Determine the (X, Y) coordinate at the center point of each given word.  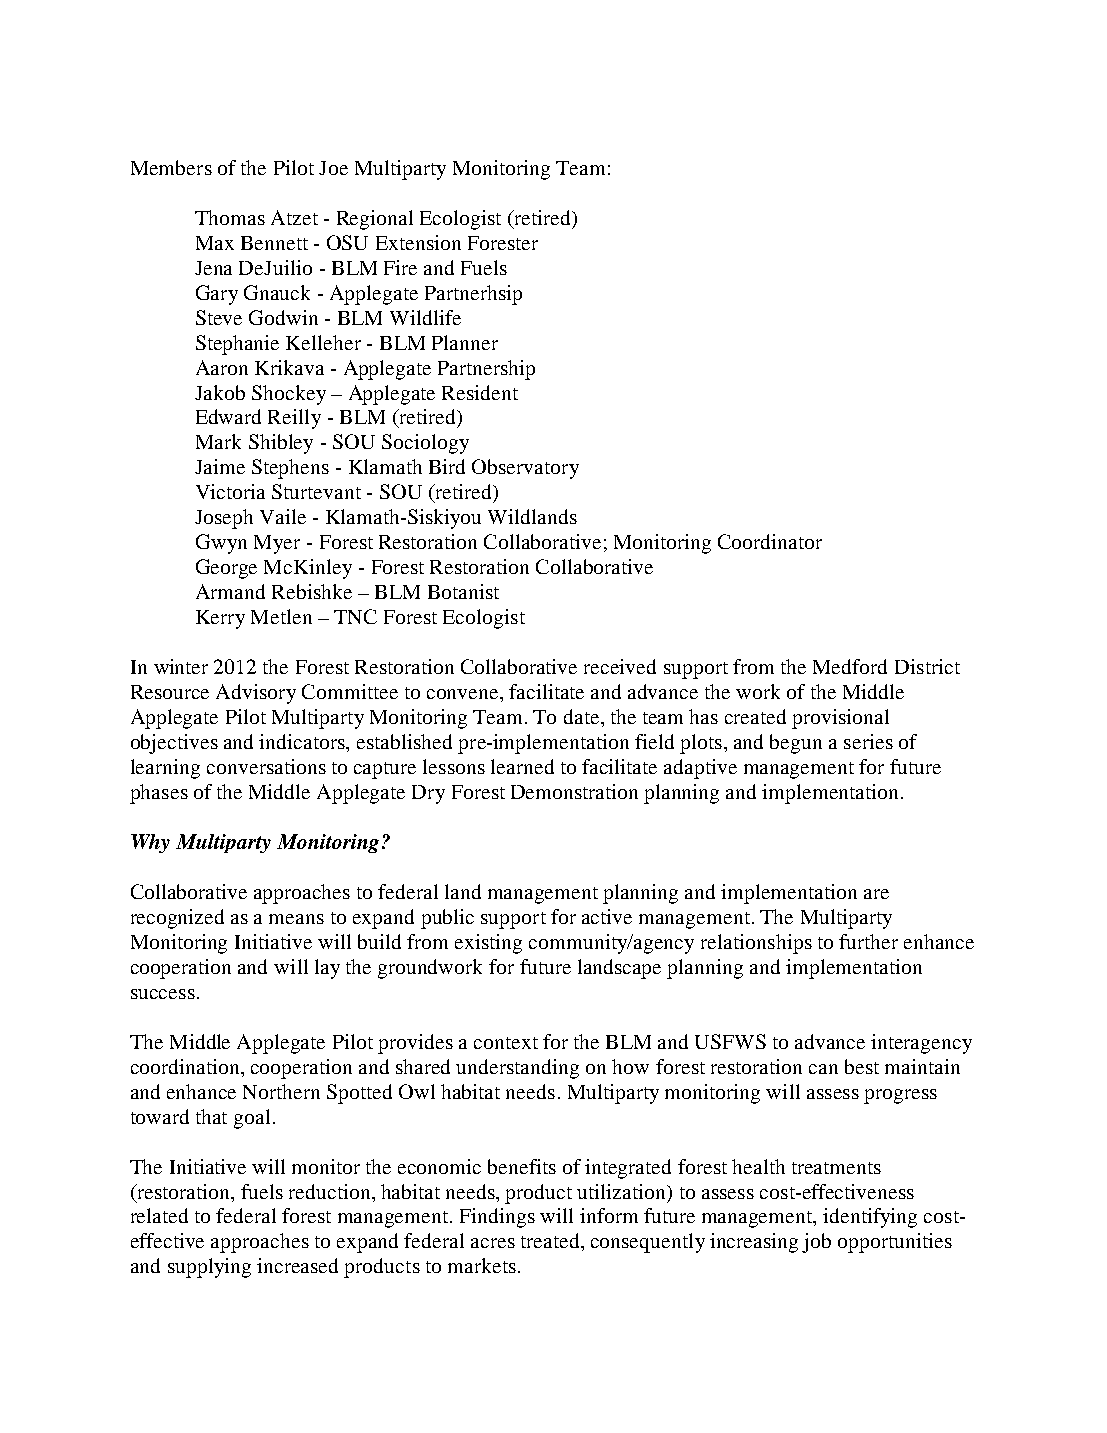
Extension (418, 242)
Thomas (230, 217)
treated (551, 1240)
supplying (209, 1268)
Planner (465, 342)
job (816, 1243)
